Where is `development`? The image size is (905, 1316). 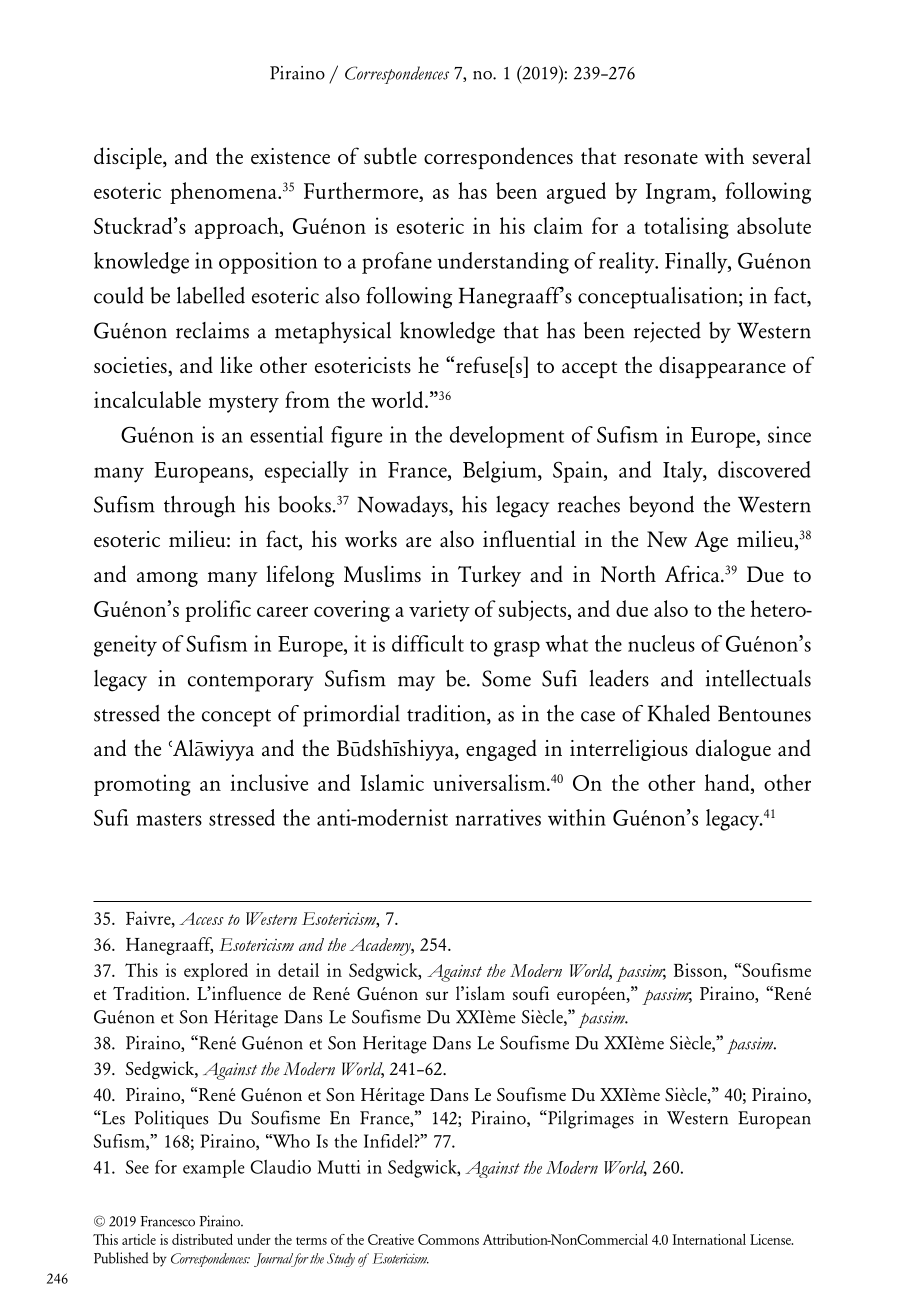 development is located at coordinates (507, 437).
